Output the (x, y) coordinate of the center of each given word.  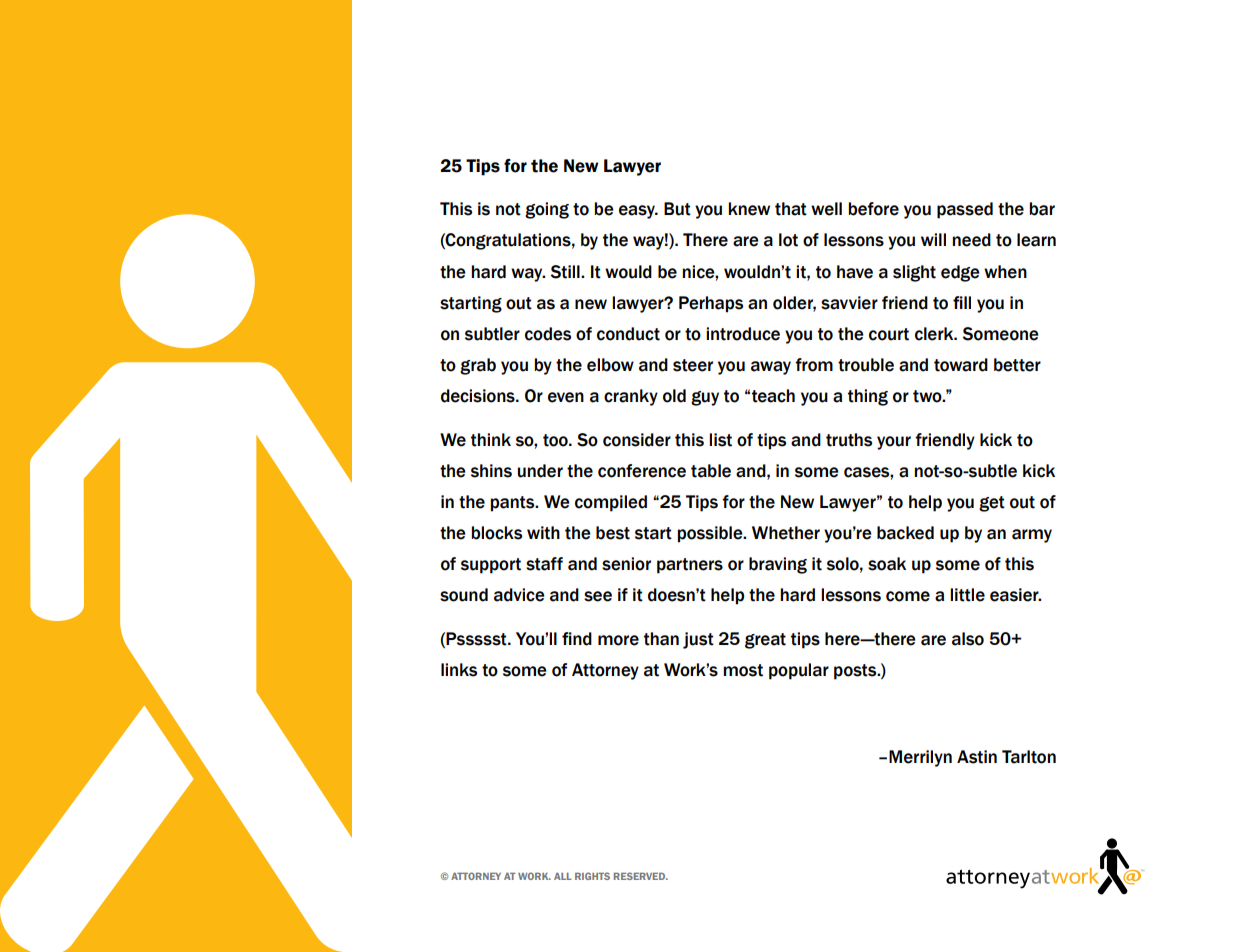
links (459, 670)
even (566, 397)
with (543, 533)
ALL (563, 876)
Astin (977, 757)
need (971, 240)
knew (749, 209)
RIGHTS (592, 876)
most (743, 670)
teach (773, 396)
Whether (786, 533)
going (547, 210)
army (1032, 536)
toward (961, 365)
